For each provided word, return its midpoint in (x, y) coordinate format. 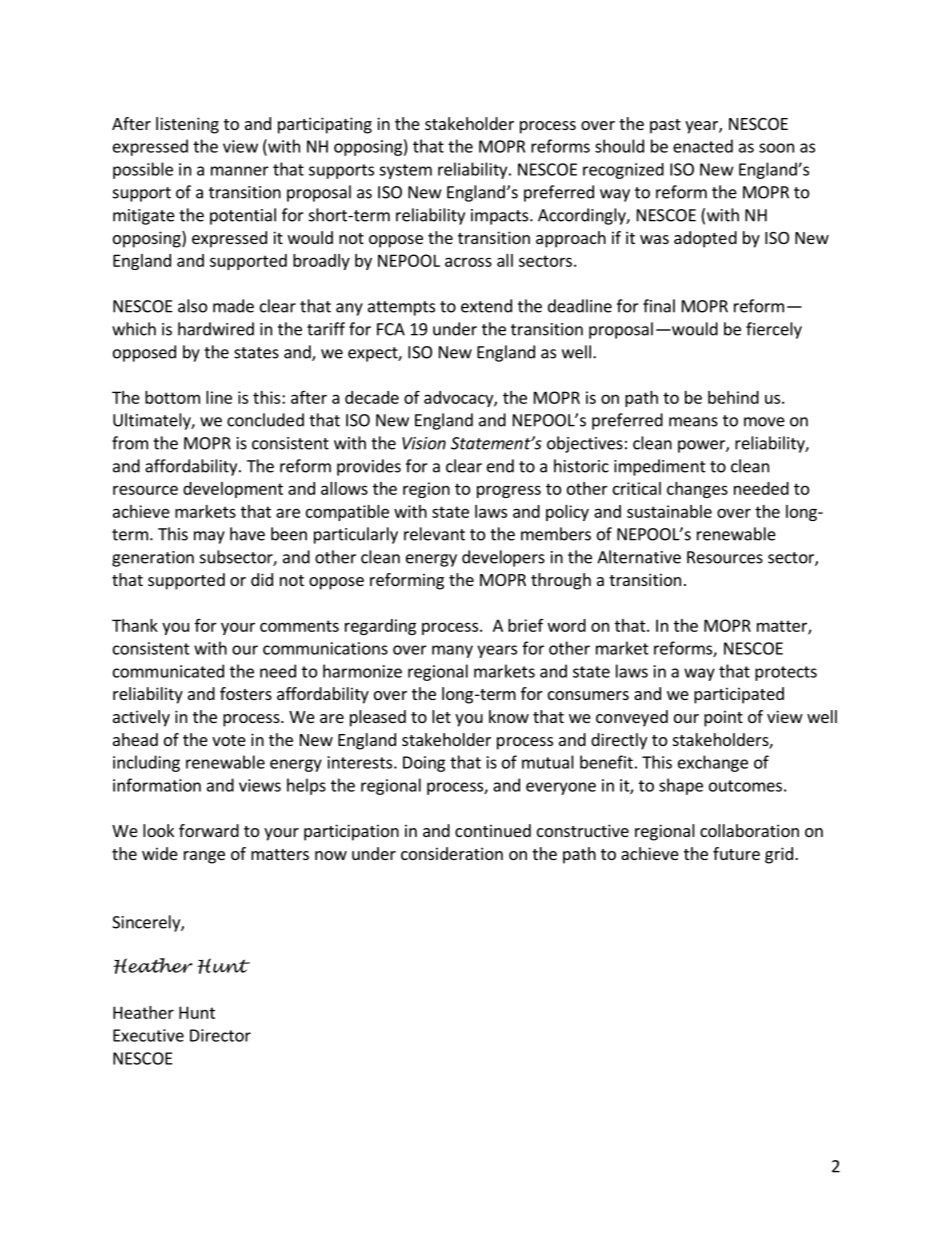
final (659, 306)
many (452, 651)
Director (220, 1035)
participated (739, 695)
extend (486, 306)
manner (240, 171)
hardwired (216, 329)
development (233, 490)
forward (209, 830)
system (405, 171)
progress (509, 491)
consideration (452, 853)
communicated (168, 671)
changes (697, 490)
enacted (703, 146)
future (736, 853)
